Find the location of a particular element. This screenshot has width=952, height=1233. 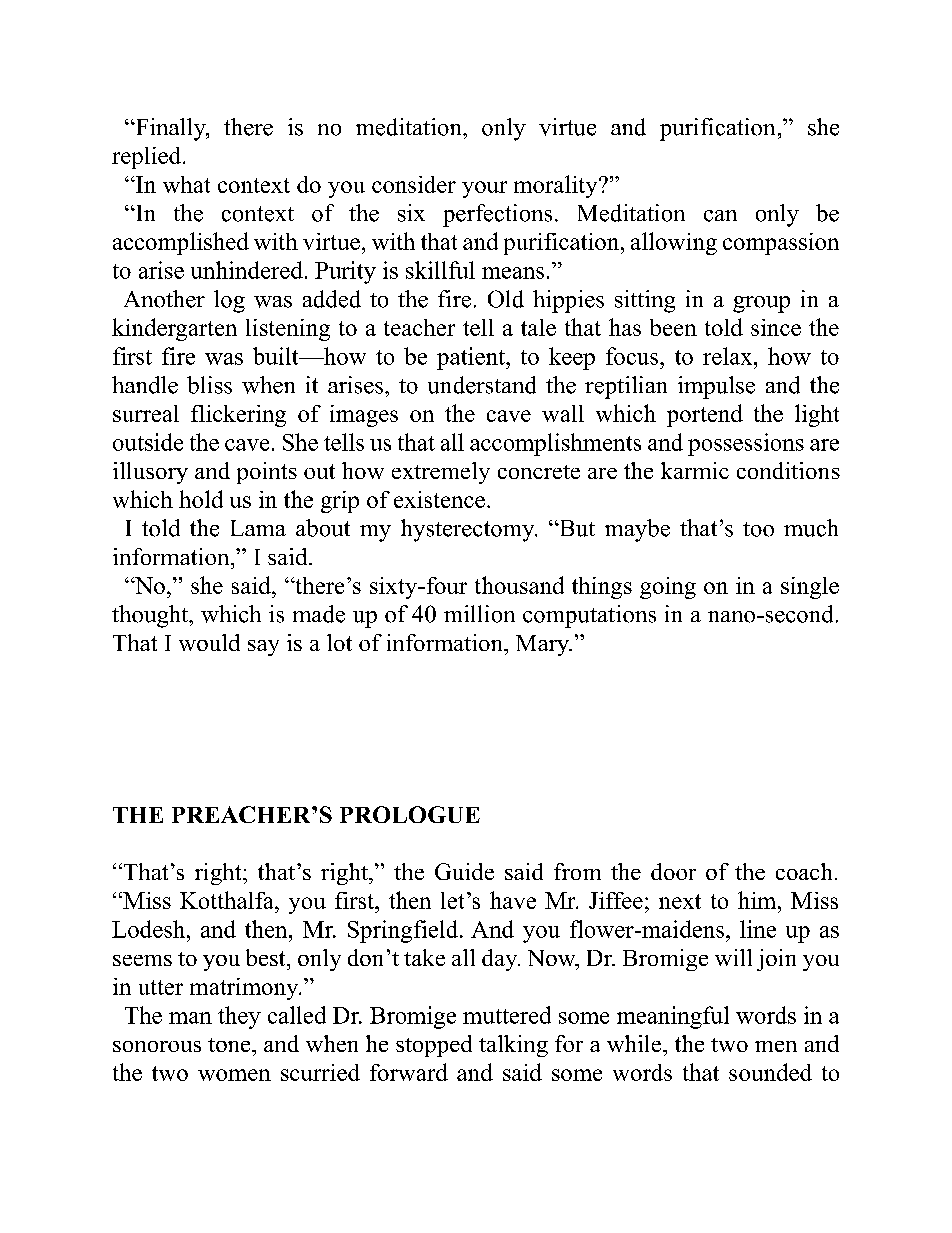

points is located at coordinates (267, 473).
